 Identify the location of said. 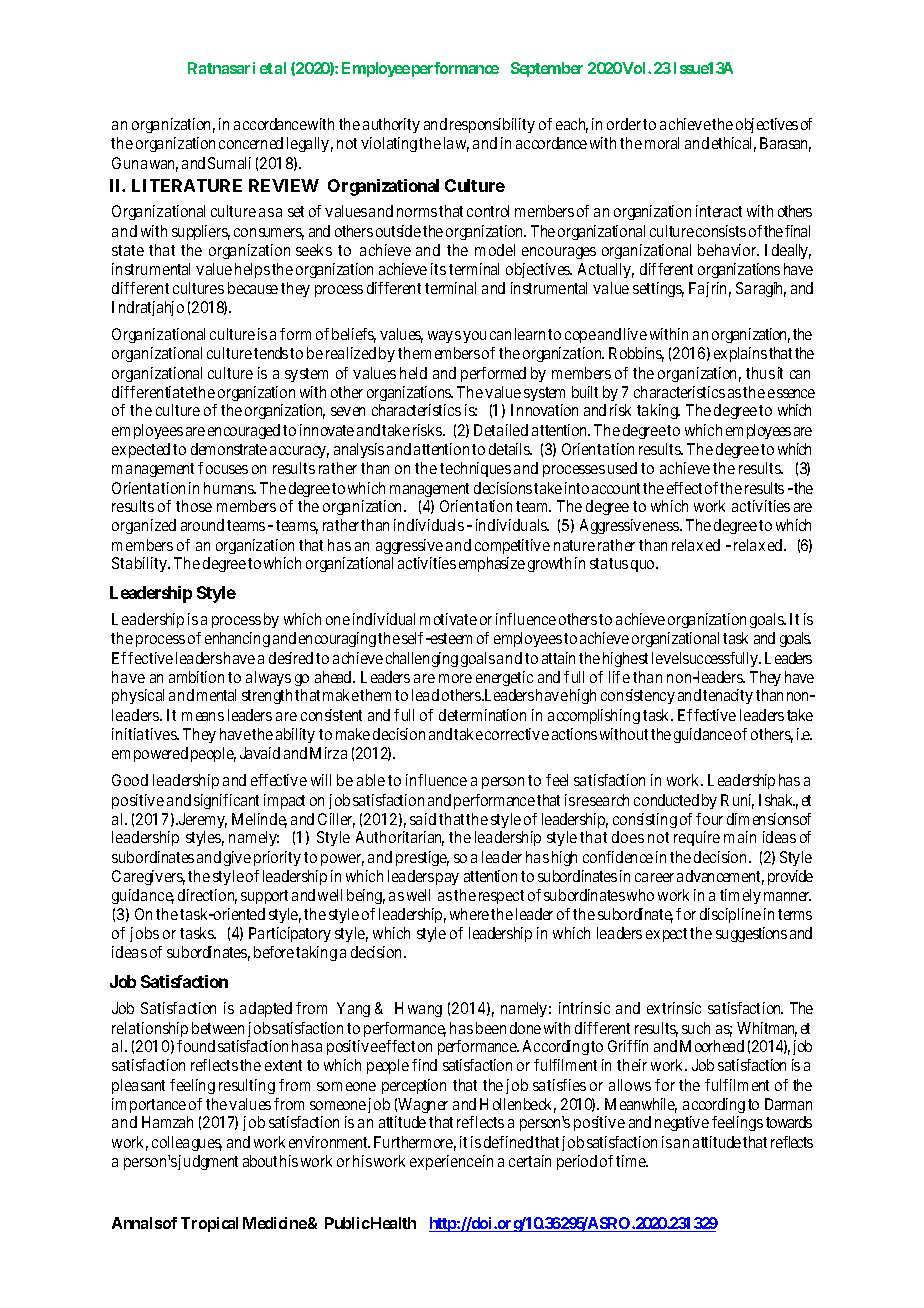
(423, 819).
